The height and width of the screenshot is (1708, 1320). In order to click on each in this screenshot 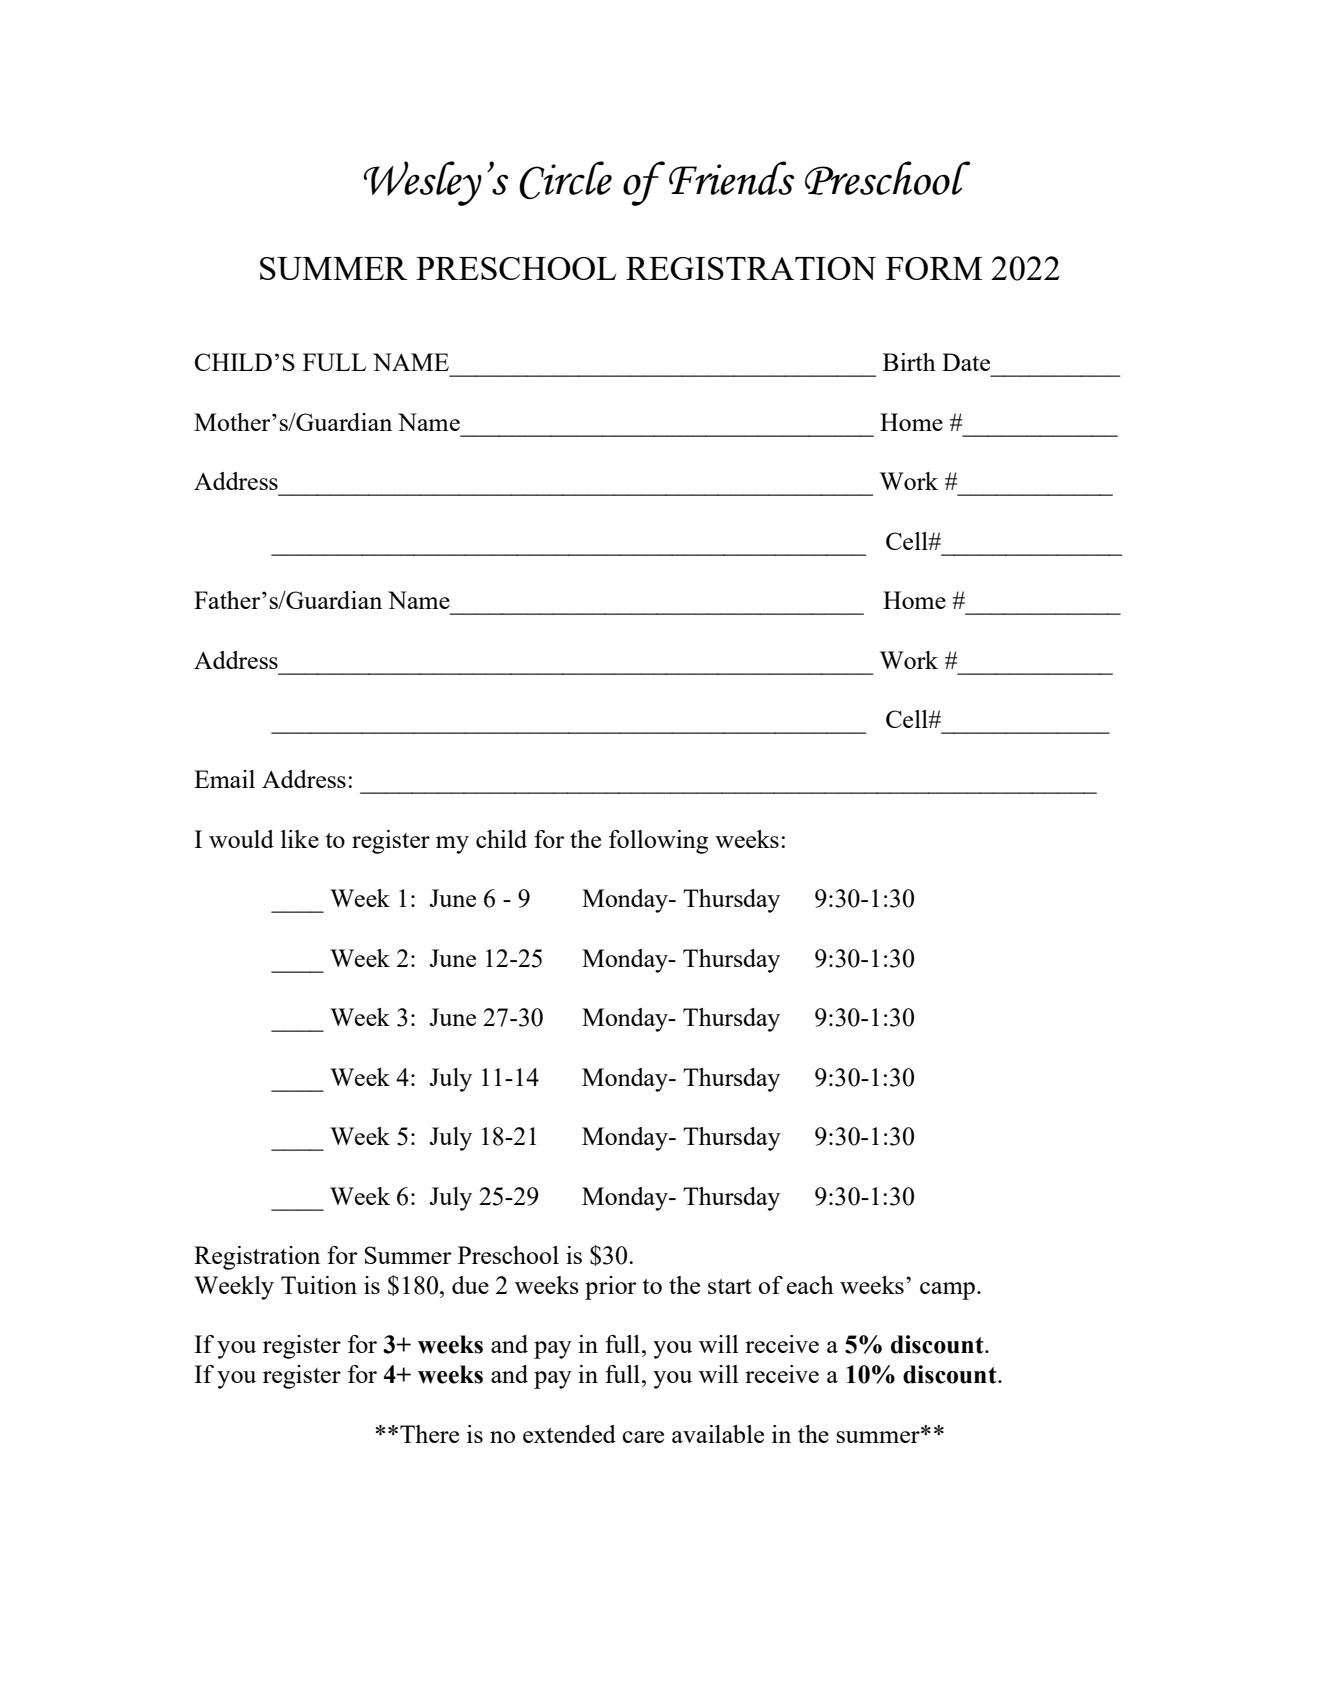, I will do `click(810, 1285)`.
